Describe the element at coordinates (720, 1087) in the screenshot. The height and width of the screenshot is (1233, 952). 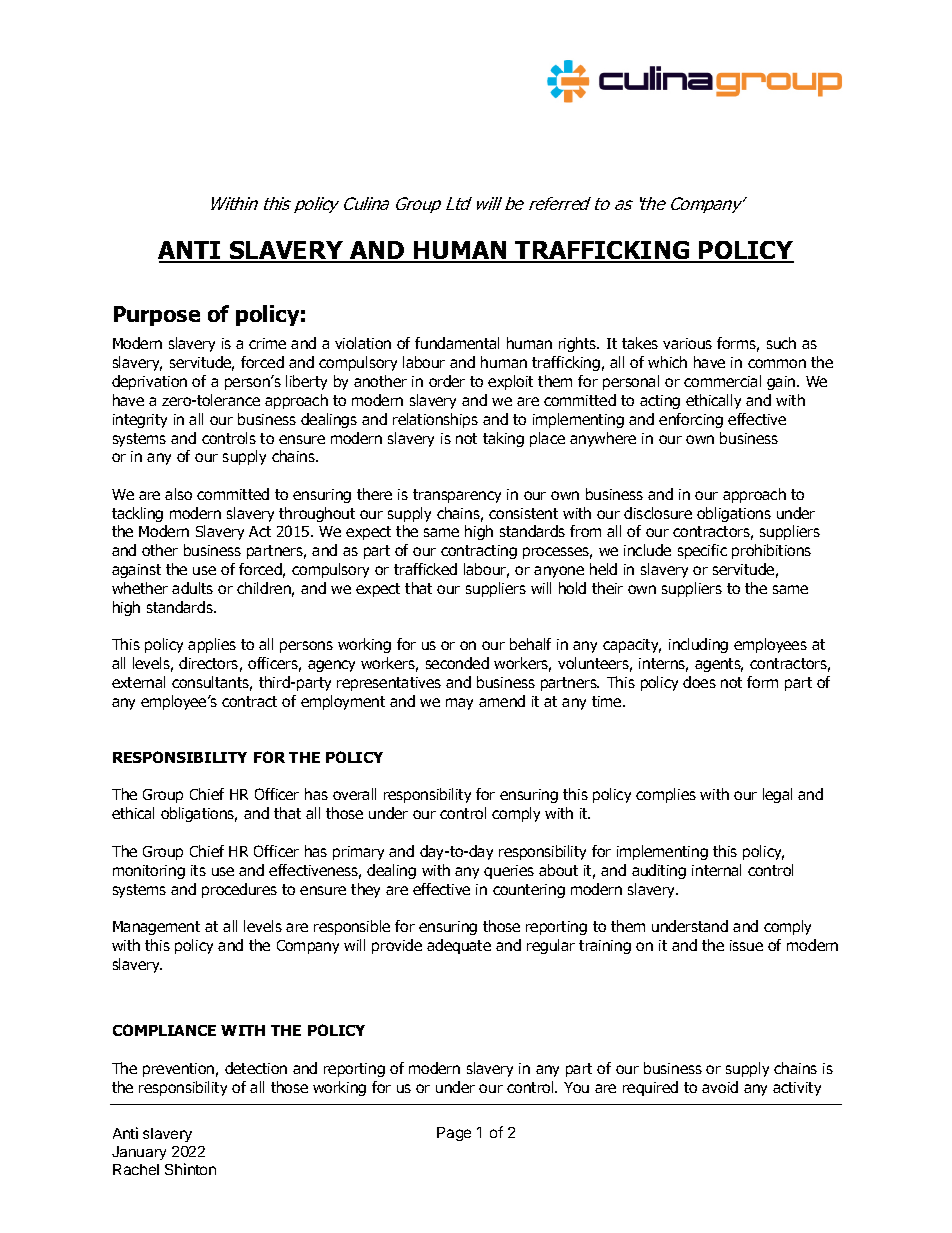
I see `avoid` at that location.
